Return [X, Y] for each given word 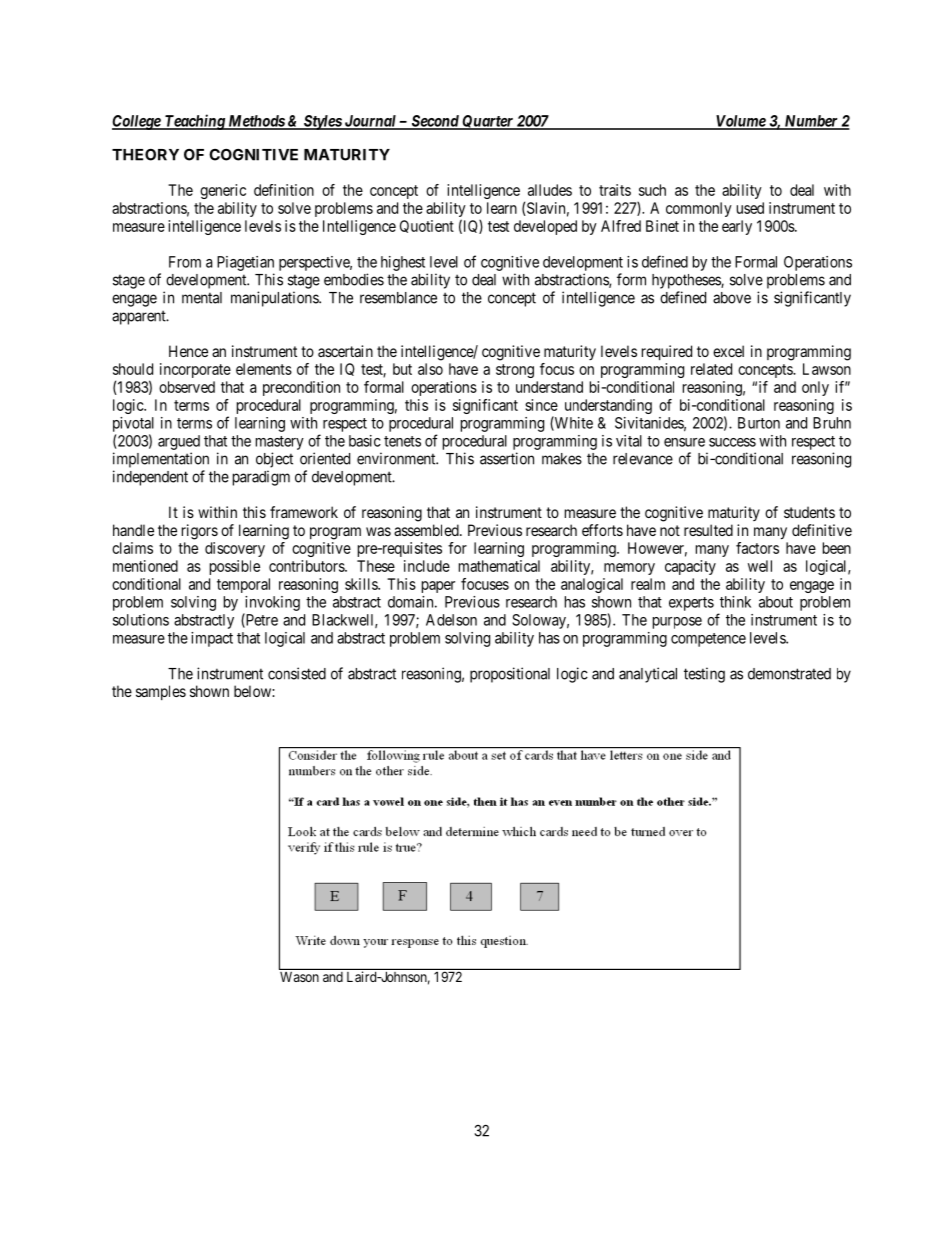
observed [187, 387]
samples [161, 692]
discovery [235, 549]
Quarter [487, 122]
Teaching [195, 122]
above [732, 298]
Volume [740, 122]
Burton [759, 423]
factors [757, 548]
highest [403, 263]
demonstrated [789, 674]
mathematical [499, 566]
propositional [510, 675]
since [541, 405]
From [185, 262]
